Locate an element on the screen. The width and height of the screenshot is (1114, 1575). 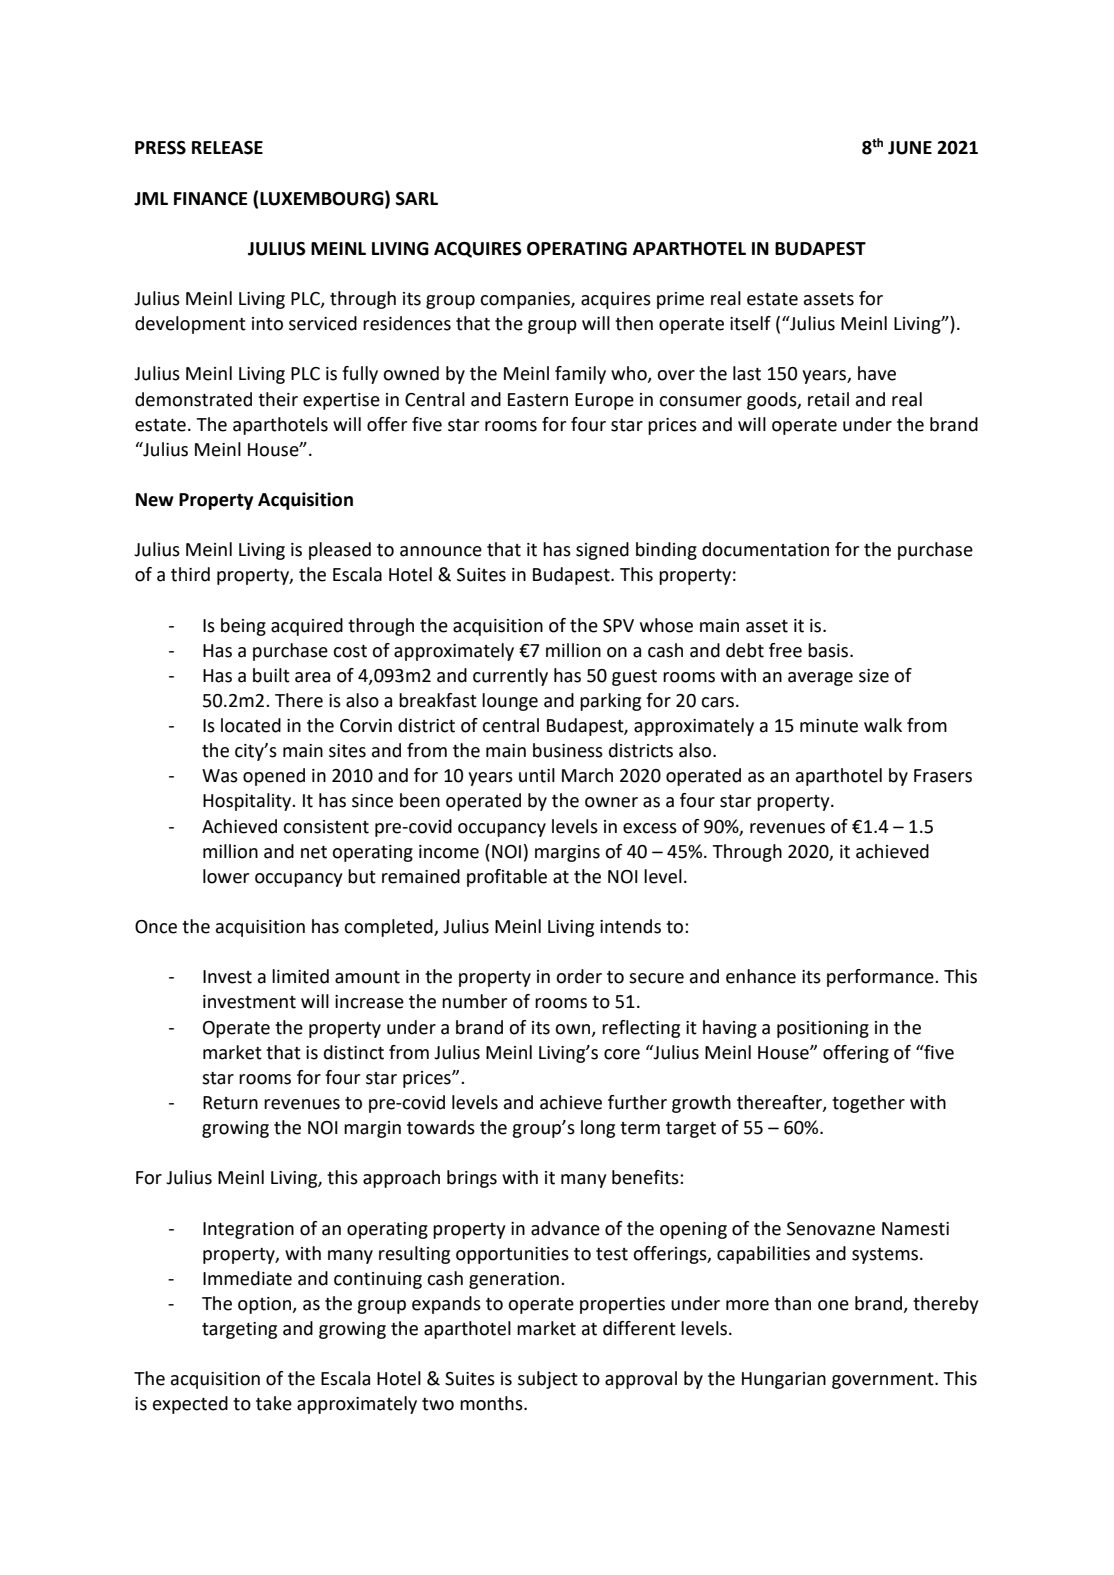
take is located at coordinates (274, 1403).
